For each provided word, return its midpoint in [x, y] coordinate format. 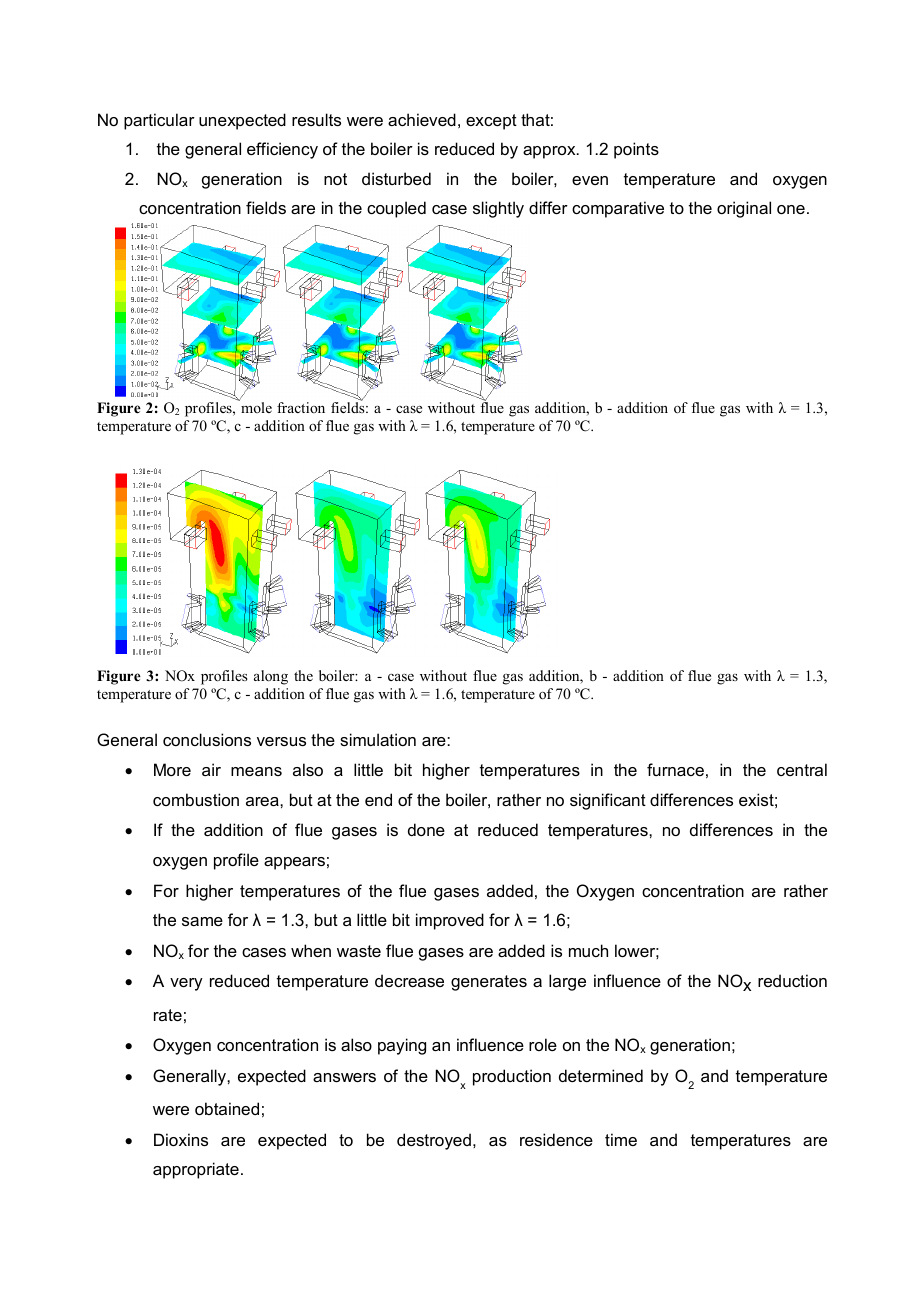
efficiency [282, 150]
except [491, 122]
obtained [227, 1108]
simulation [378, 739]
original [744, 209]
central [802, 769]
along [271, 677]
